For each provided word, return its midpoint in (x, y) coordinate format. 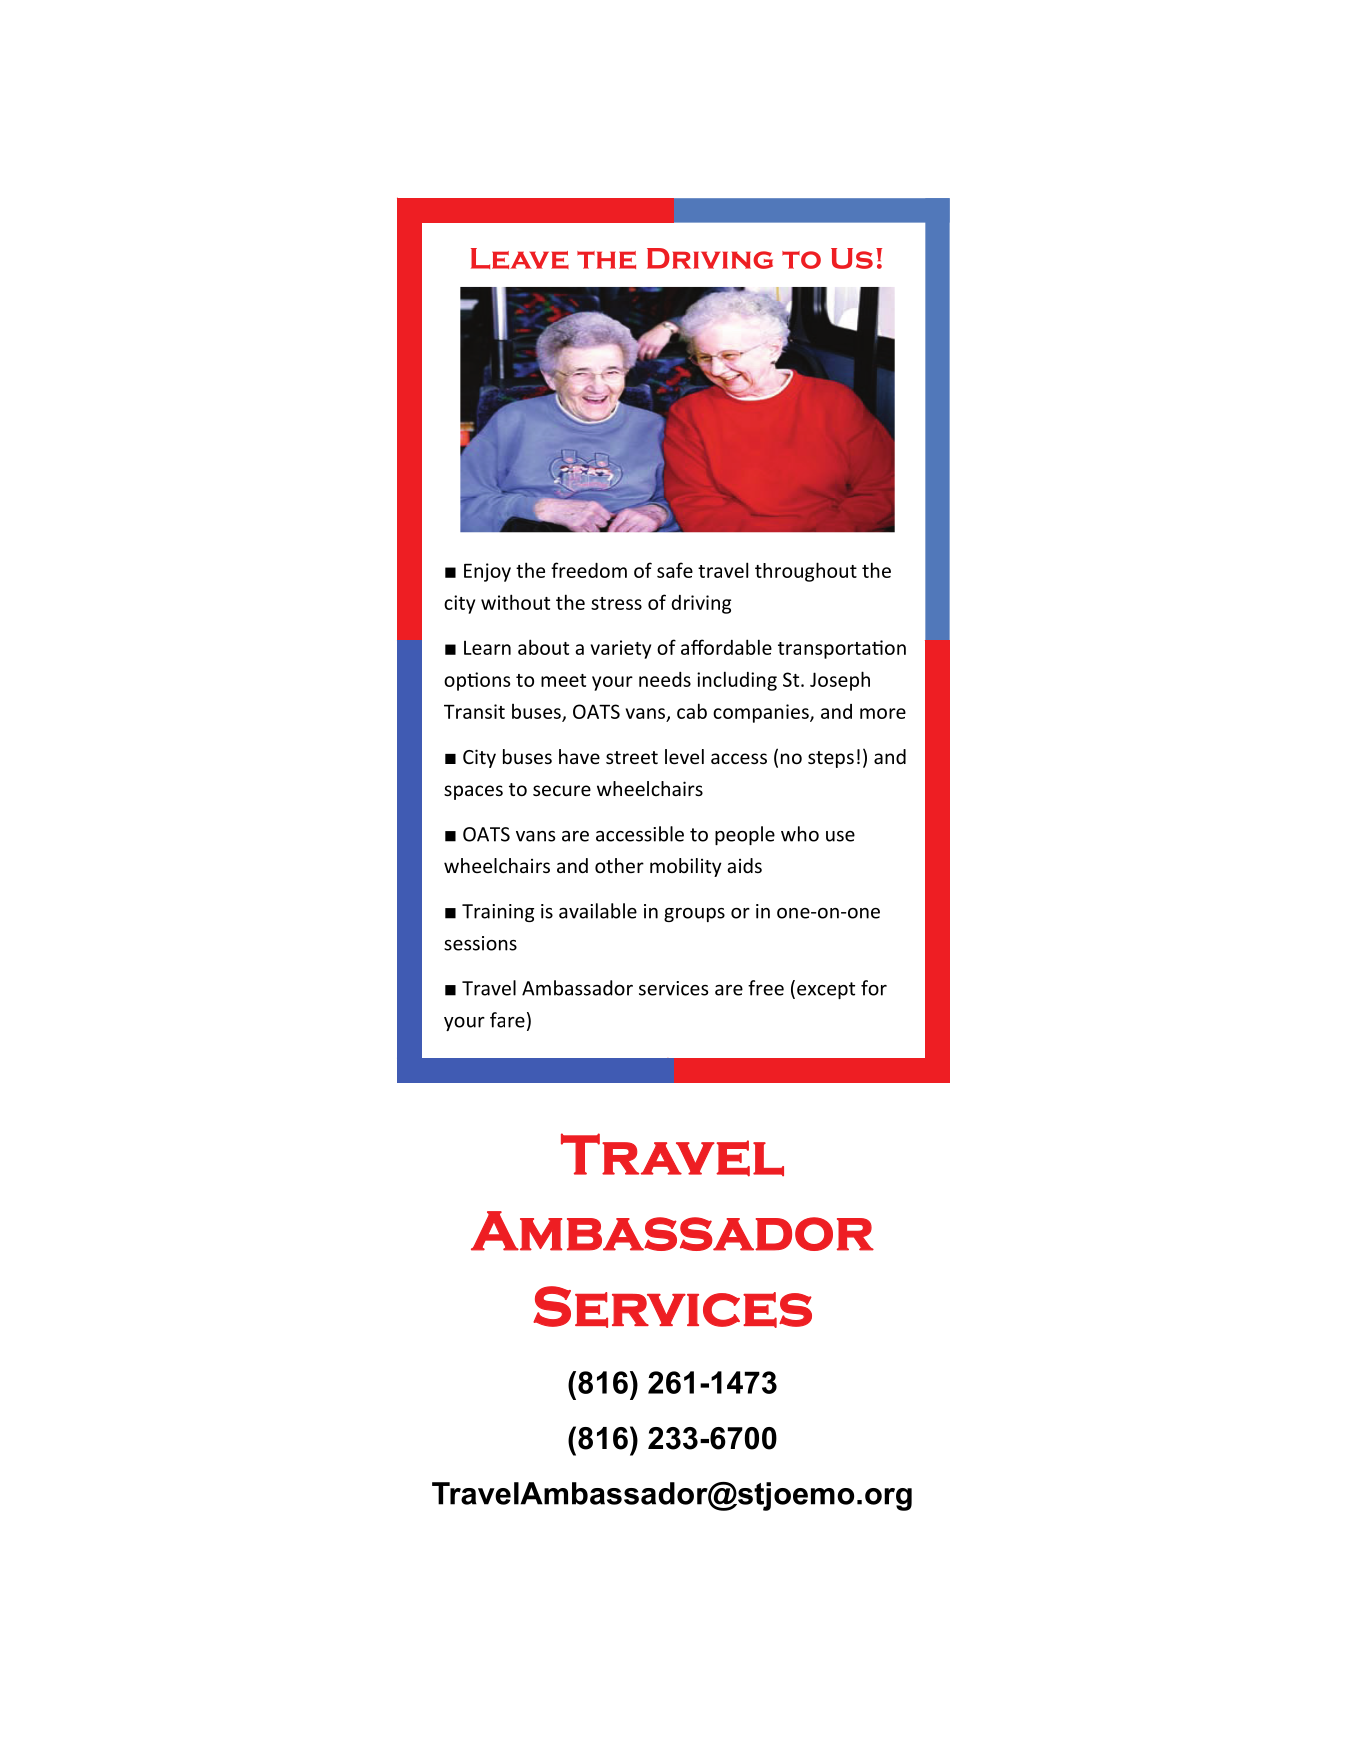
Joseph (840, 681)
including (737, 681)
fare (507, 1020)
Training (498, 913)
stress (616, 603)
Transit (474, 711)
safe (675, 570)
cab (692, 711)
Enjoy (487, 572)
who (800, 834)
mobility (686, 867)
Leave (520, 258)
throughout (806, 572)
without (515, 602)
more (883, 713)
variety (621, 649)
